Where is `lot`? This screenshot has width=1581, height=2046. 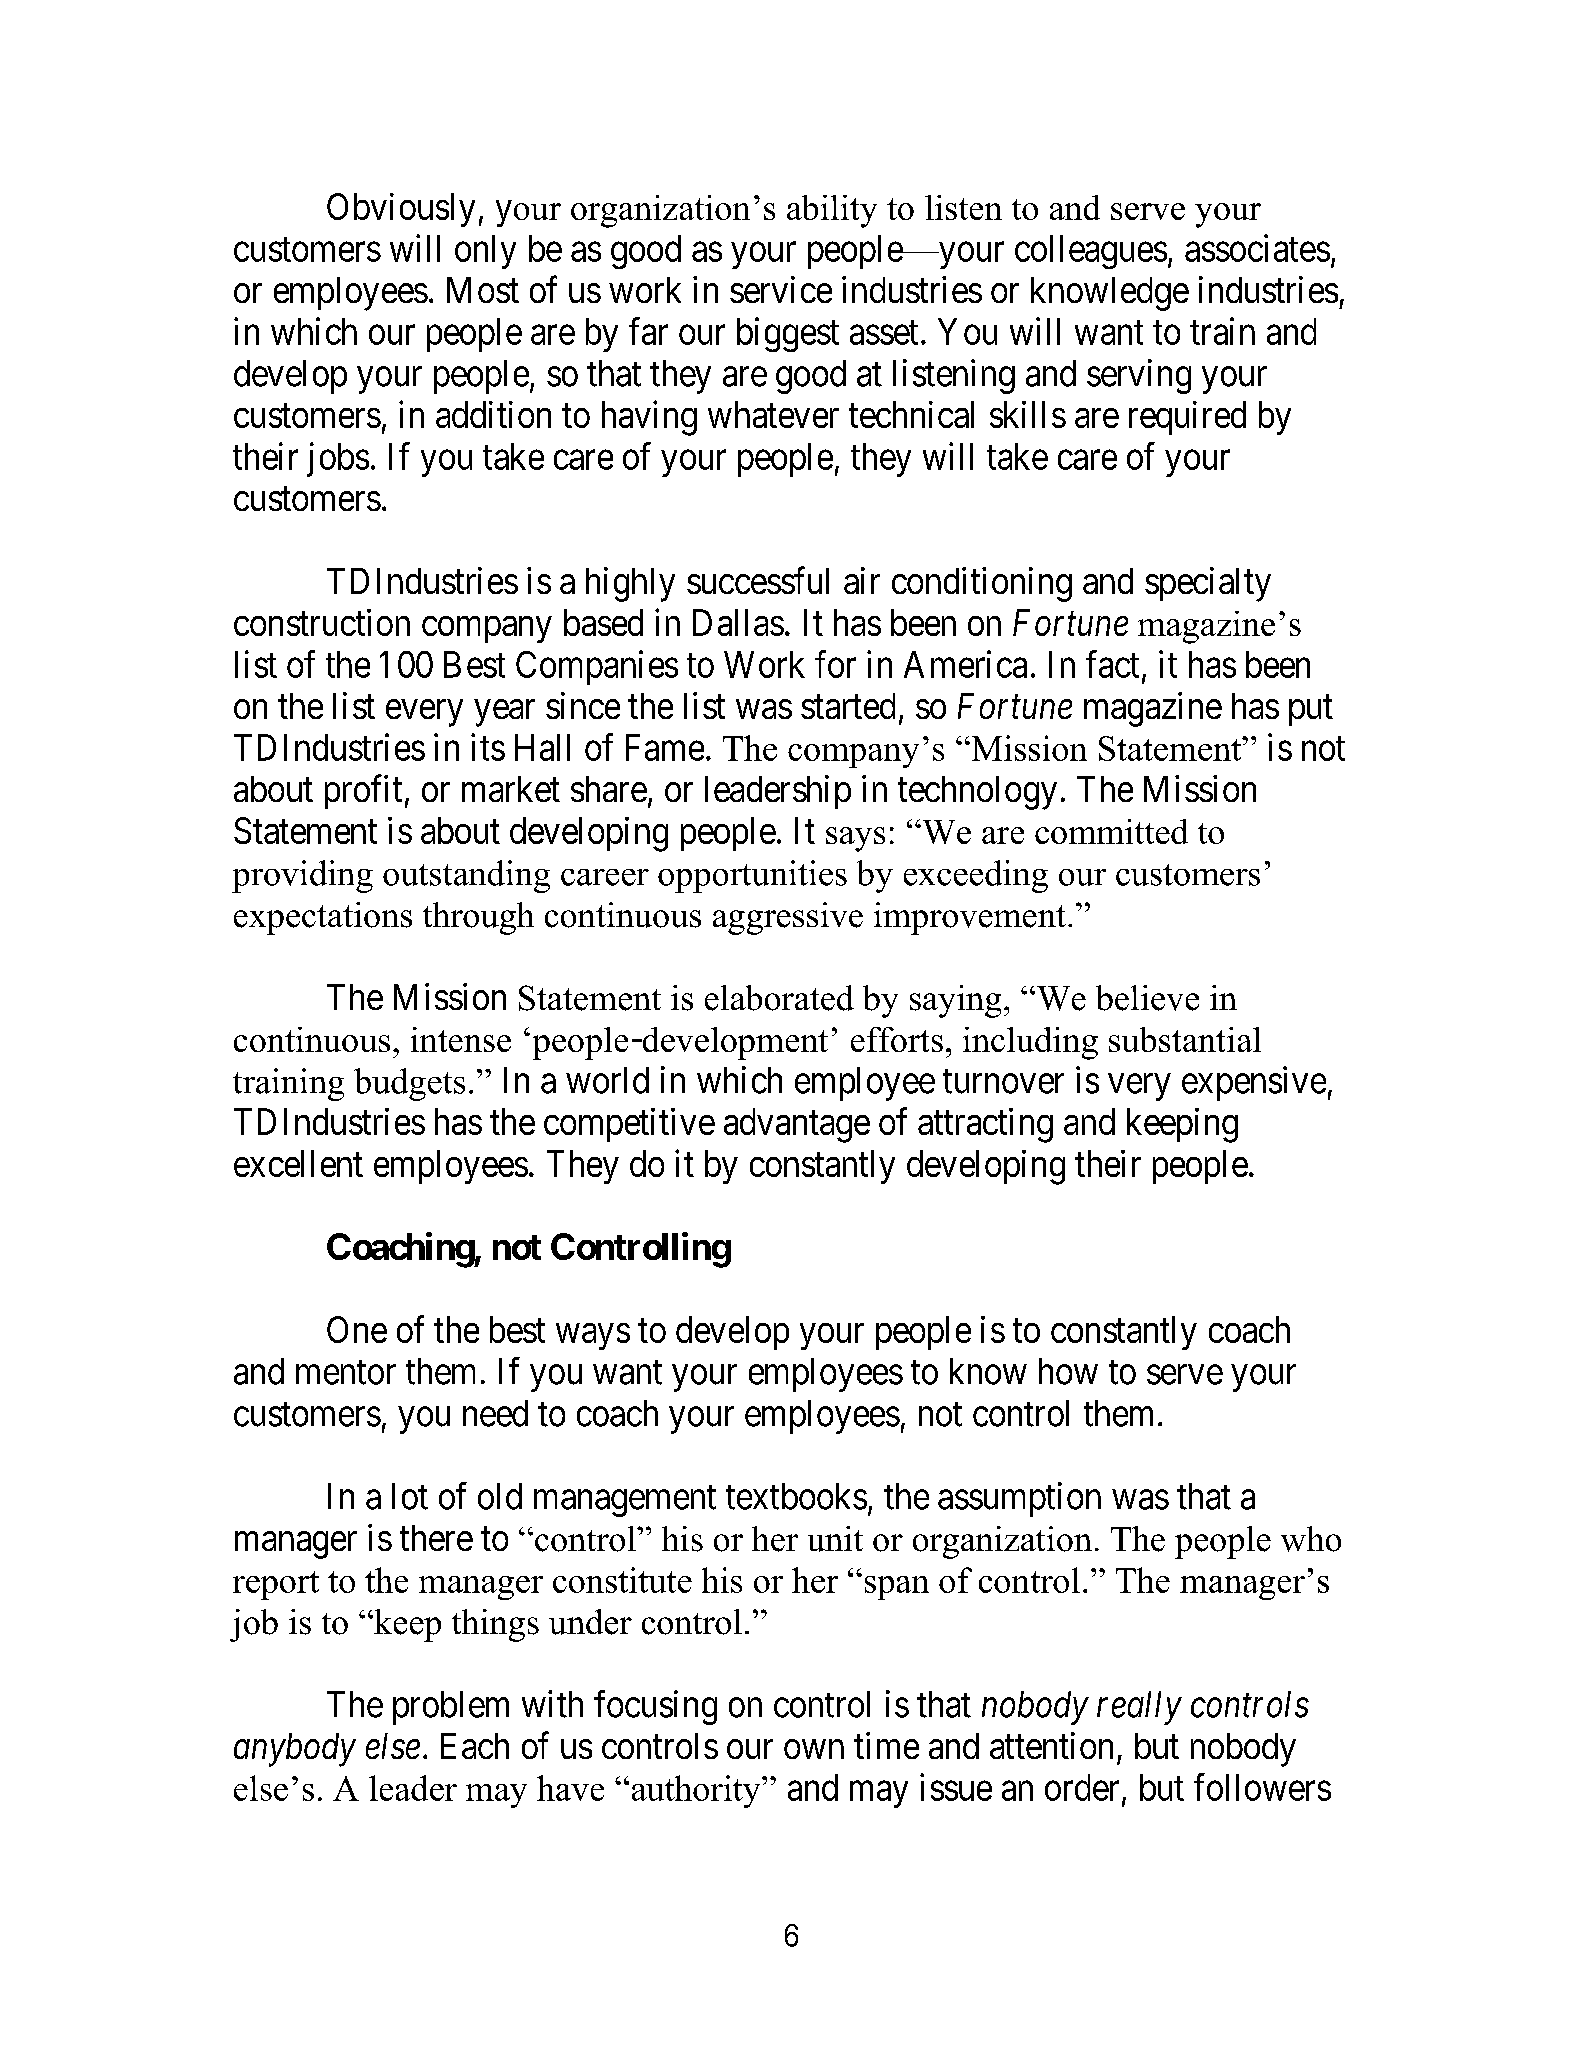 lot is located at coordinates (410, 1496).
